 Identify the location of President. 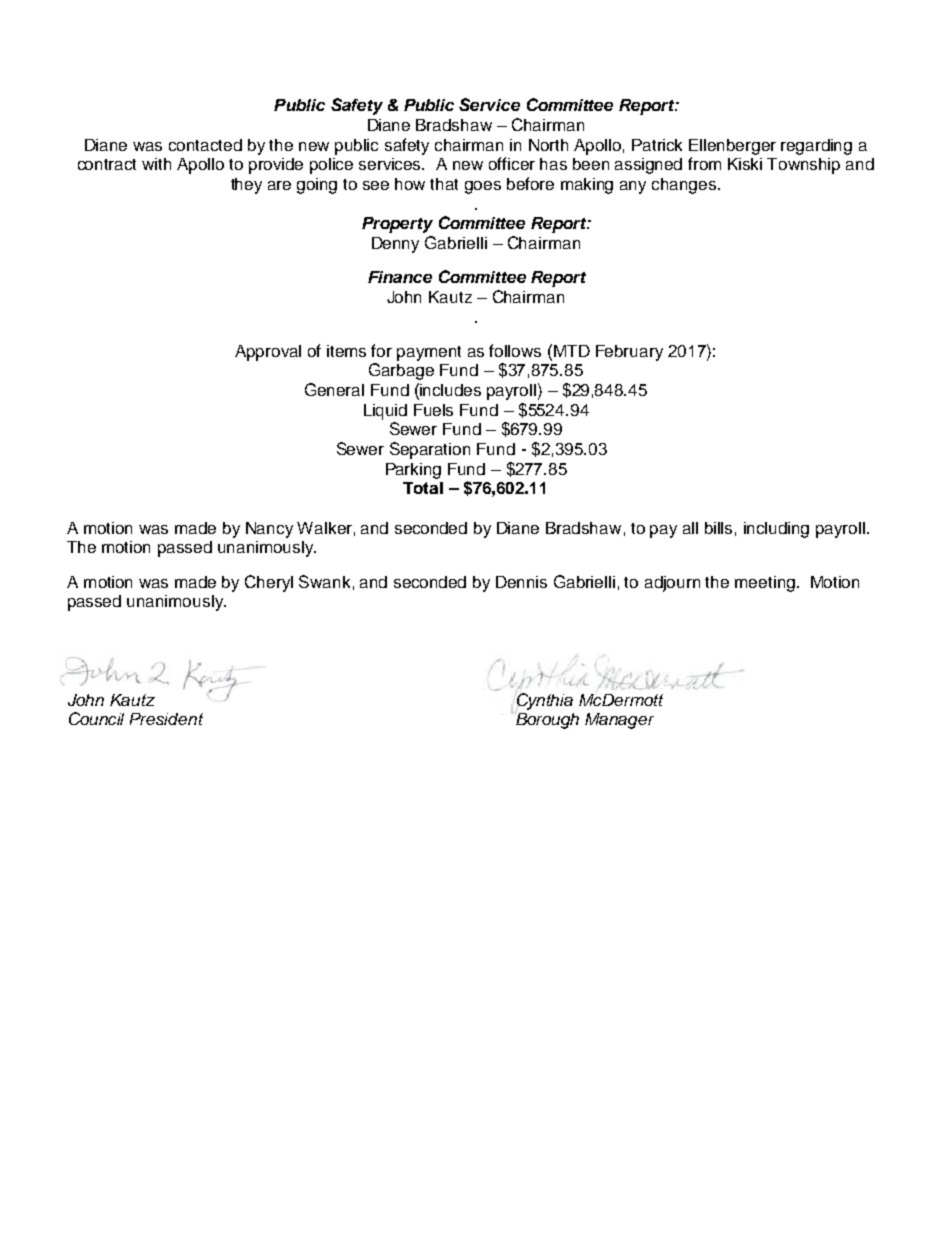
(166, 719).
